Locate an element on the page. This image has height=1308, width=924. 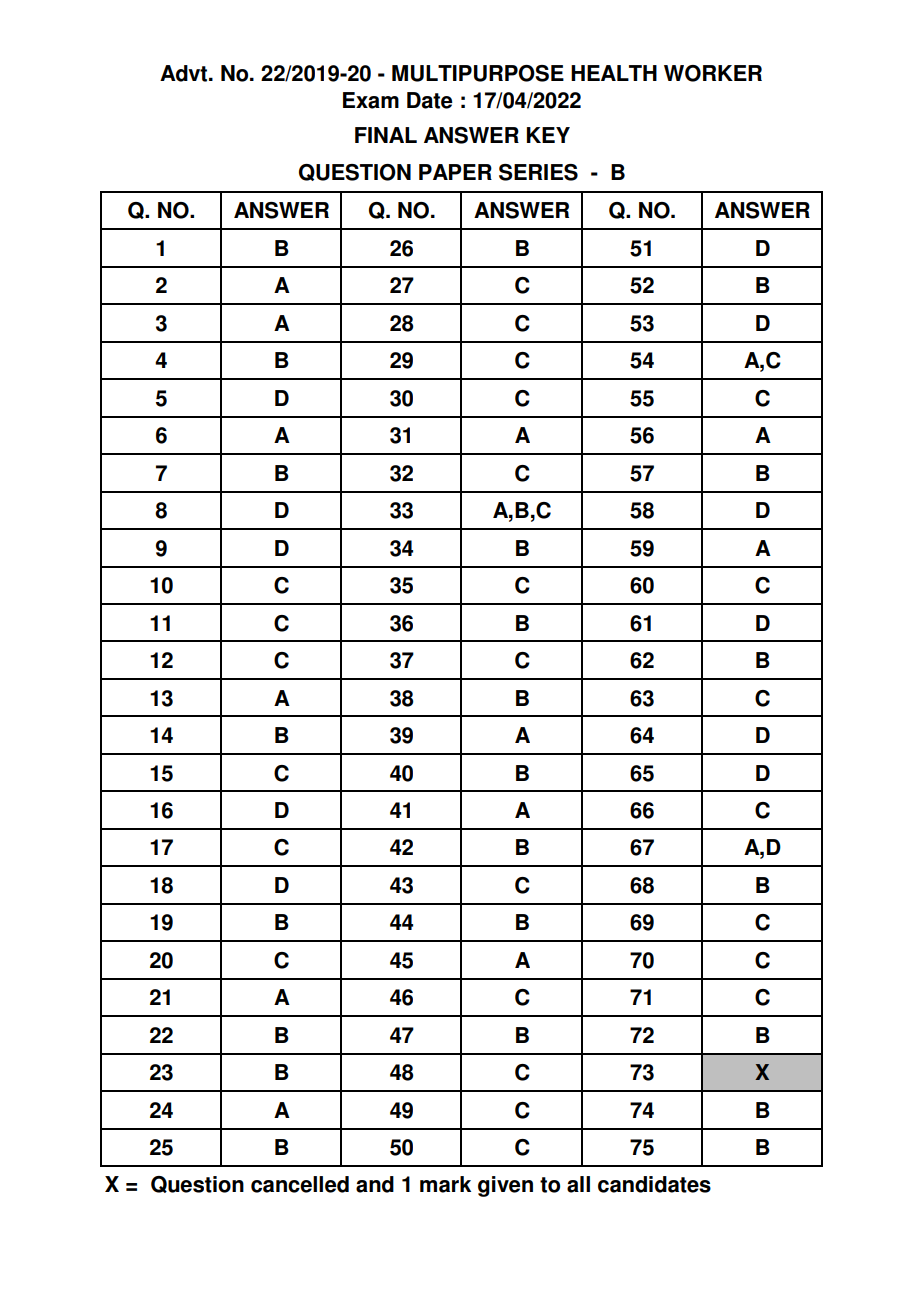
FINAL is located at coordinates (386, 135).
